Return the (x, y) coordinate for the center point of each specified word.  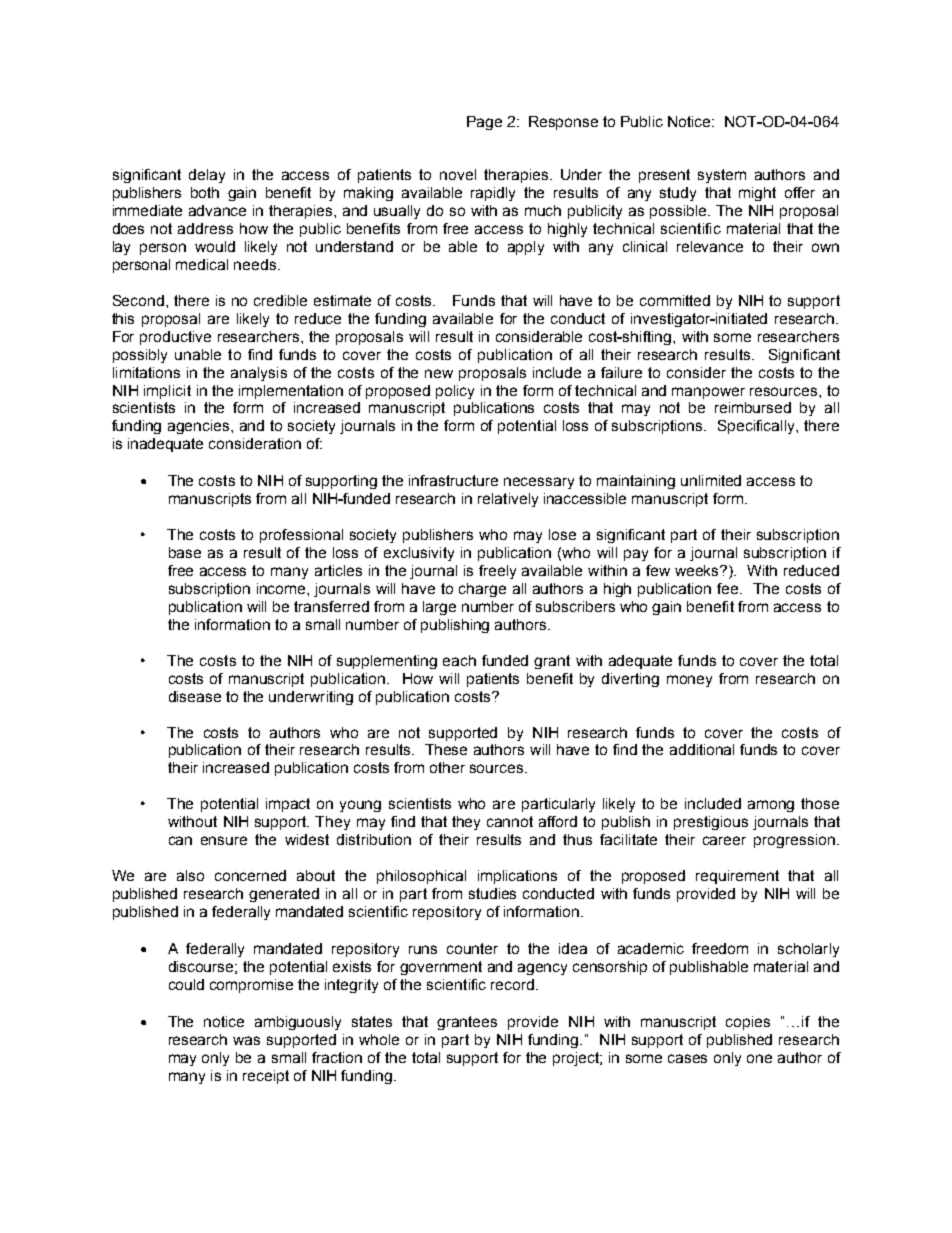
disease (195, 696)
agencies (200, 427)
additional (702, 749)
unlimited (711, 480)
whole (379, 1039)
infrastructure (453, 480)
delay (207, 176)
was (246, 1040)
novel (458, 174)
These (446, 749)
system (722, 176)
